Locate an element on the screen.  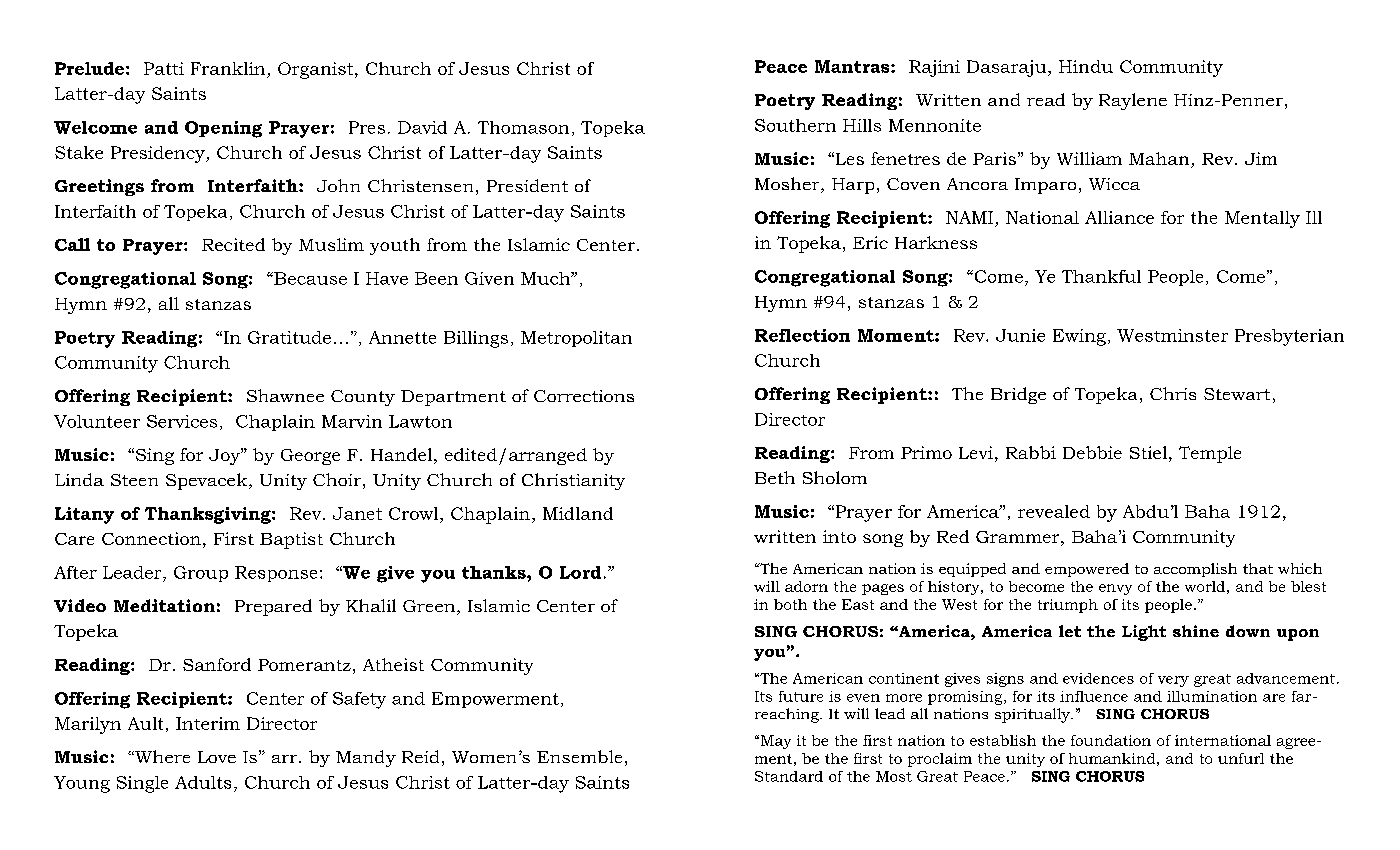
Thankful is located at coordinates (1101, 276).
